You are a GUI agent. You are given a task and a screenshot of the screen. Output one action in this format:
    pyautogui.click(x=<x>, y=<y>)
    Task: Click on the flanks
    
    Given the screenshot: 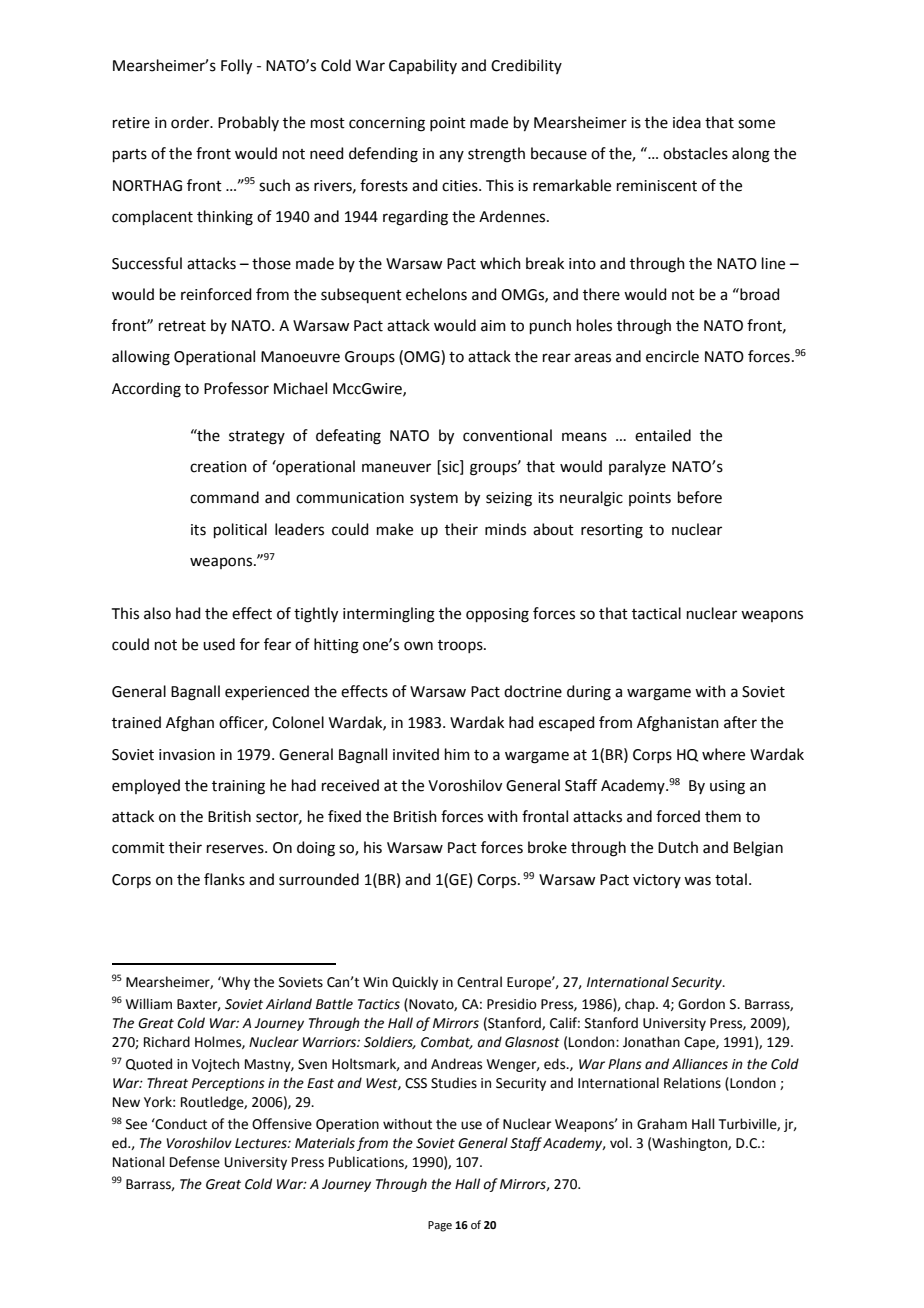 What is the action you would take?
    pyautogui.click(x=224, y=879)
